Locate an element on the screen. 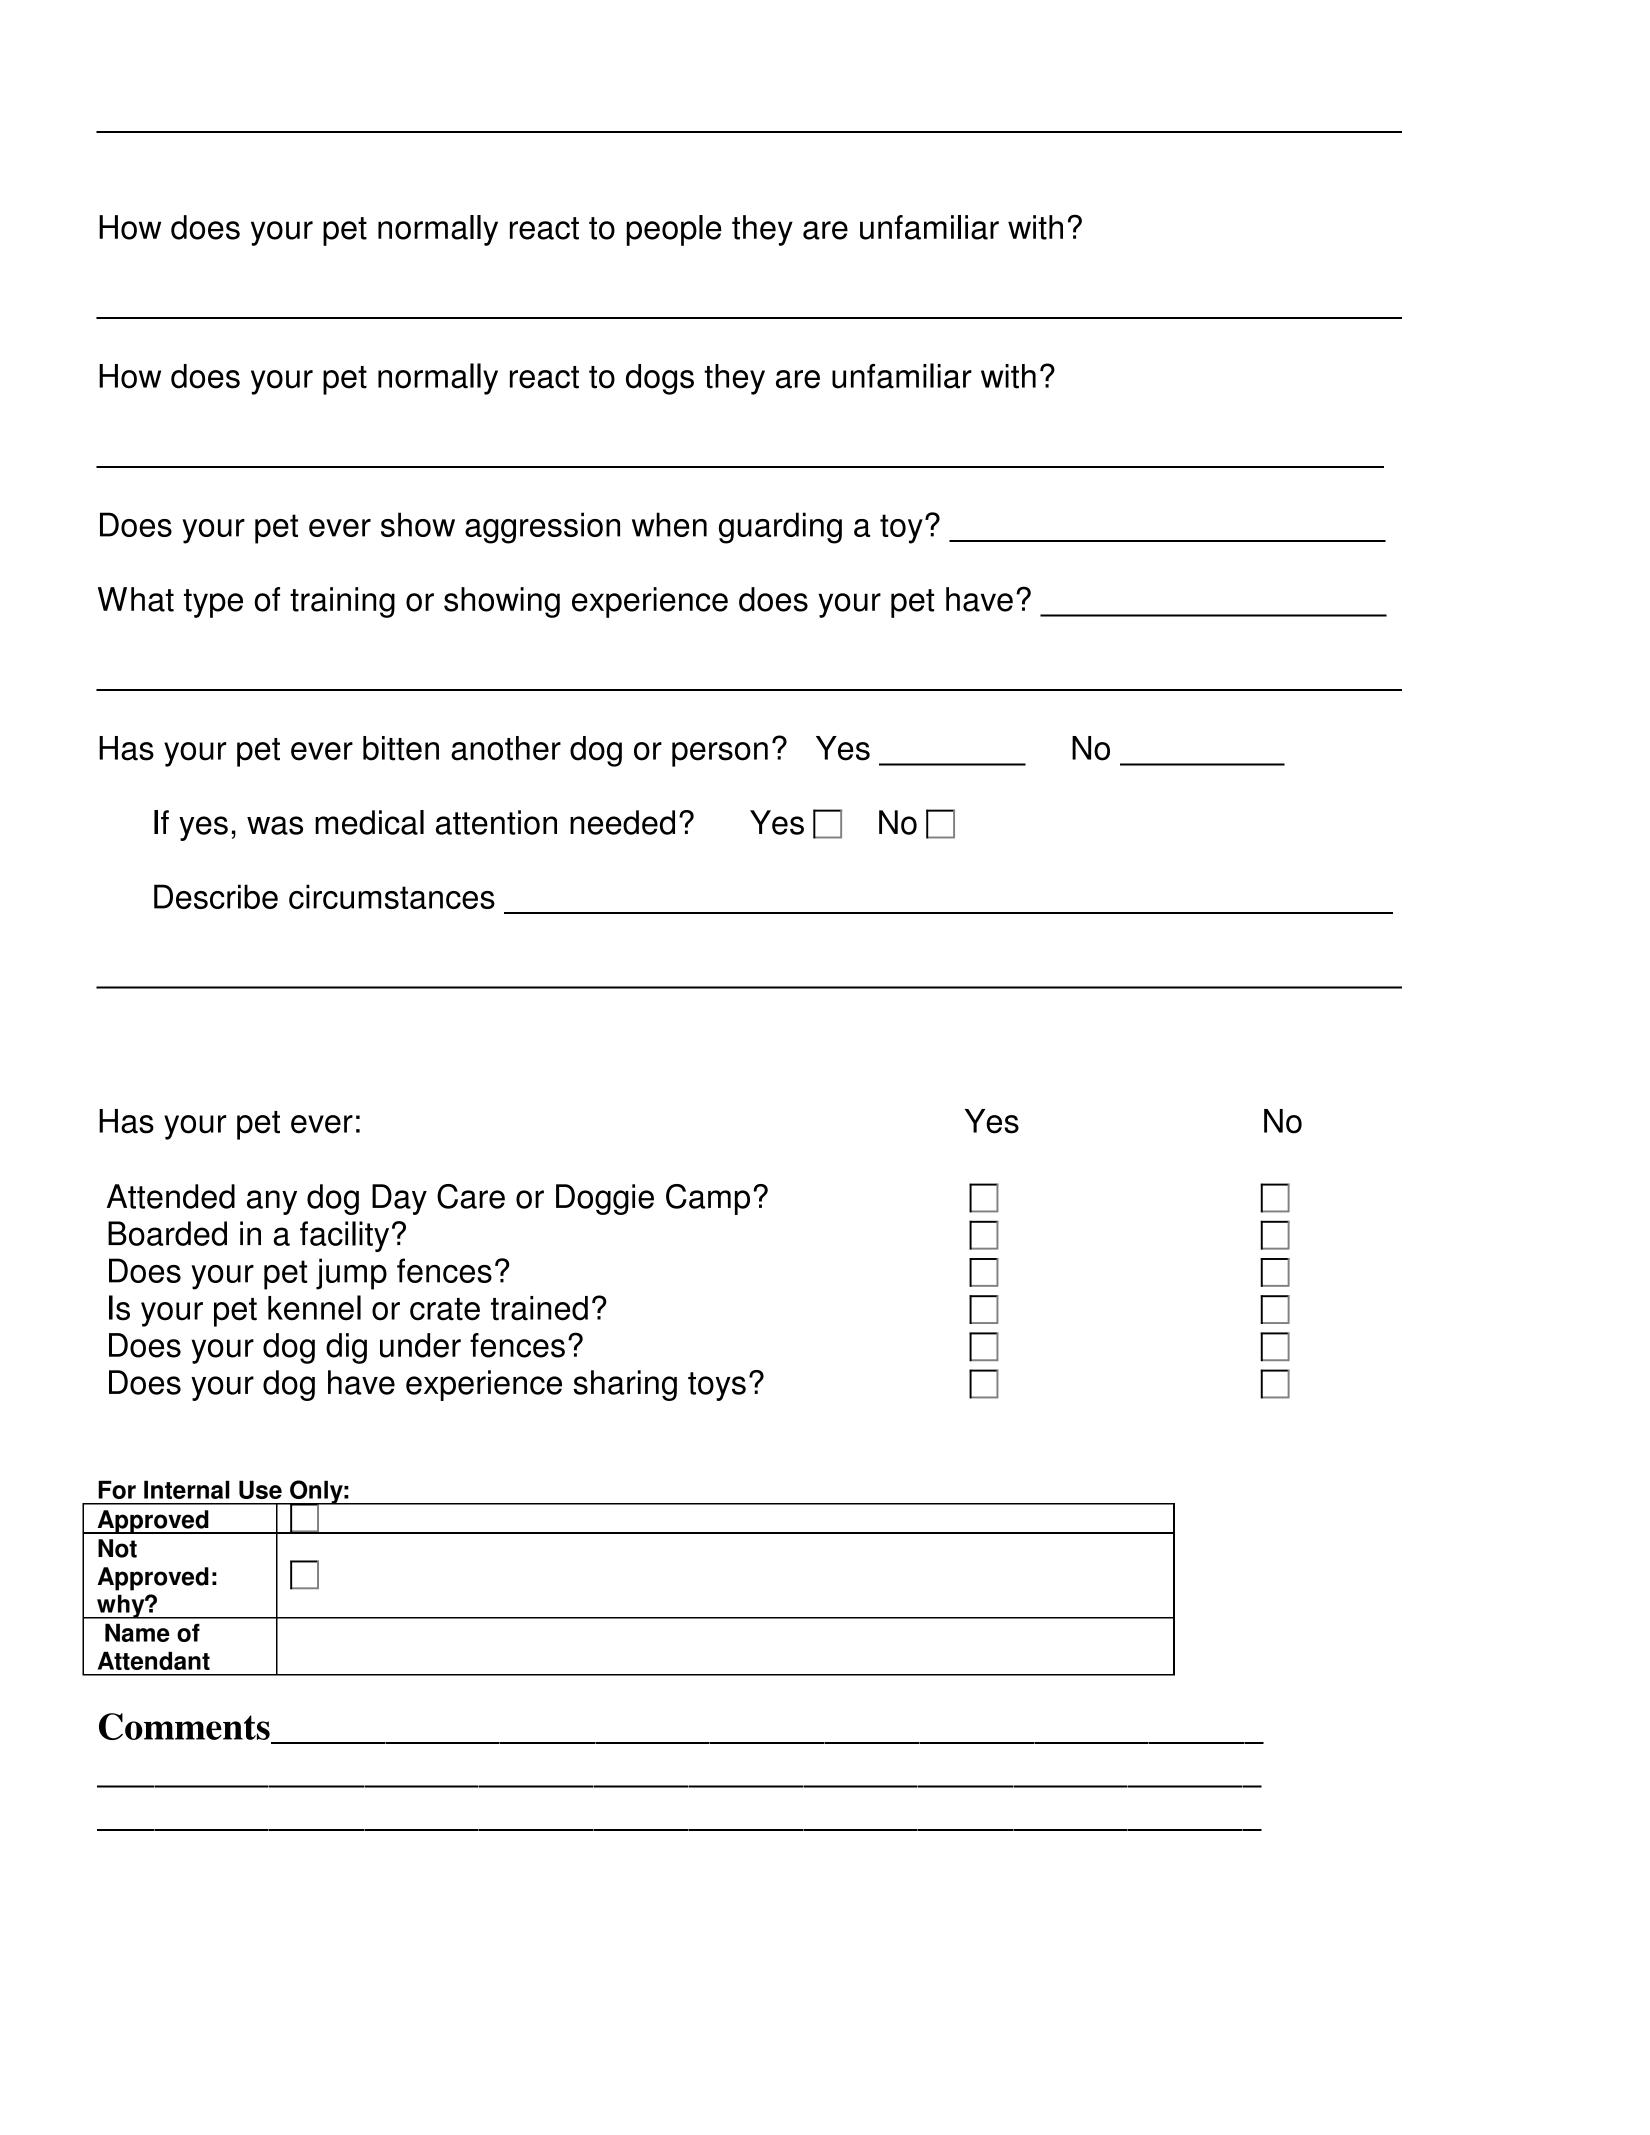 This screenshot has height=2135, width=1650. people is located at coordinates (674, 230).
